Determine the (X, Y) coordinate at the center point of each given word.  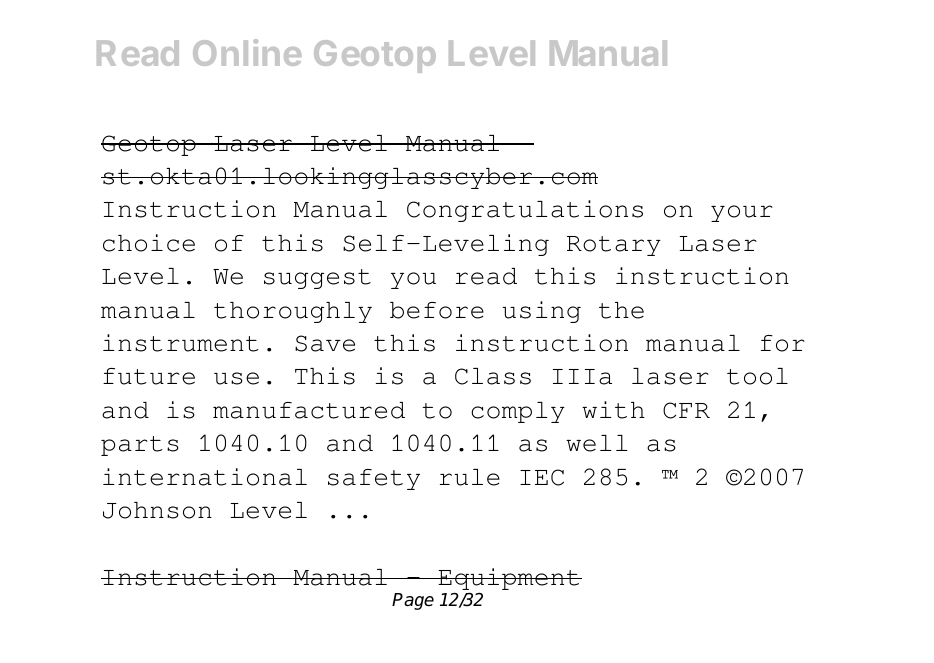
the (621, 310)
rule (470, 477)
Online (247, 52)
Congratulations (525, 211)
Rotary (614, 246)
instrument (181, 343)
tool (757, 376)
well (597, 443)
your (742, 213)
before (437, 310)
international (205, 477)
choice (149, 243)
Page (413, 601)
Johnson (157, 510)
